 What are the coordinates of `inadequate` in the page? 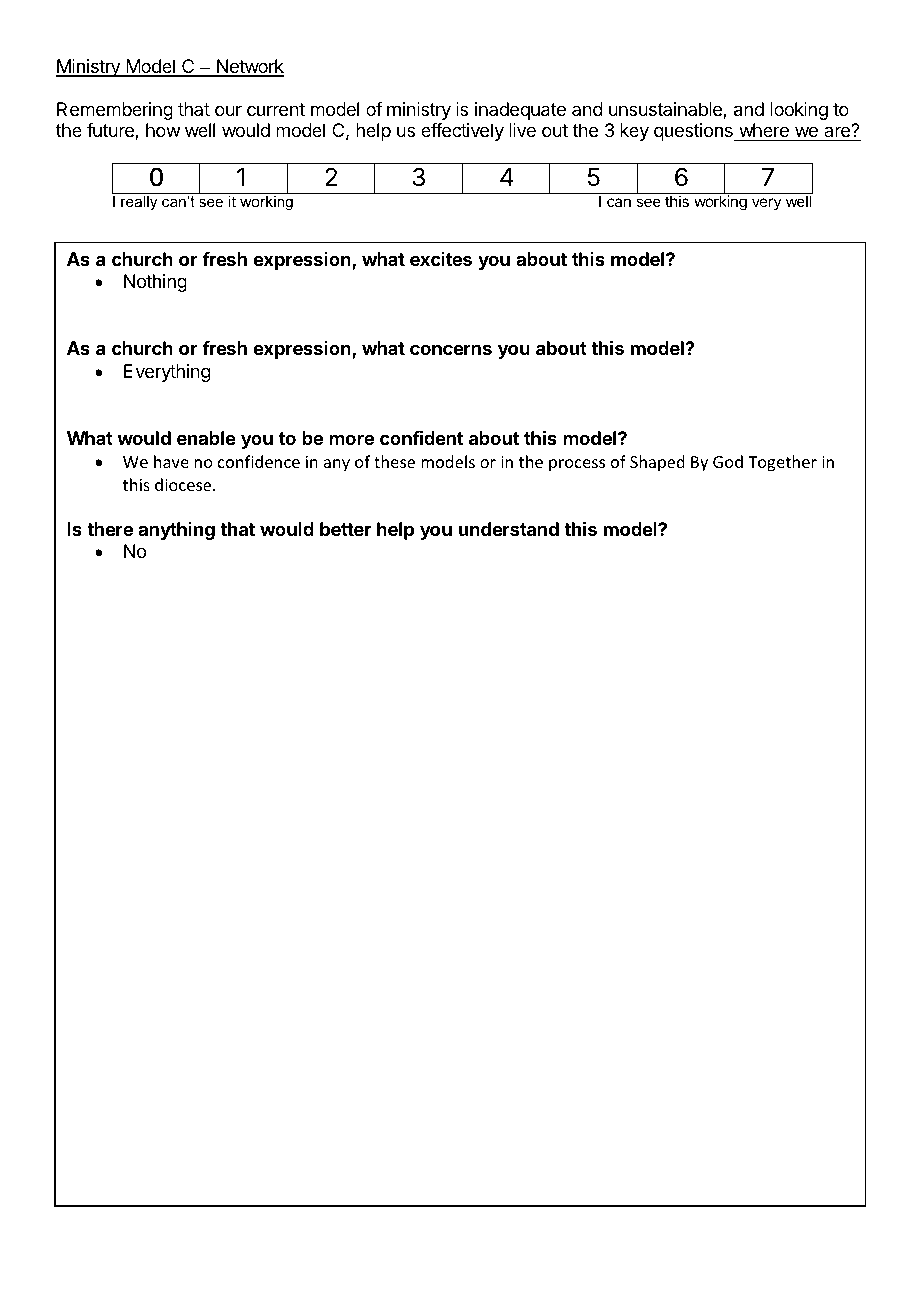 It's located at (520, 111).
